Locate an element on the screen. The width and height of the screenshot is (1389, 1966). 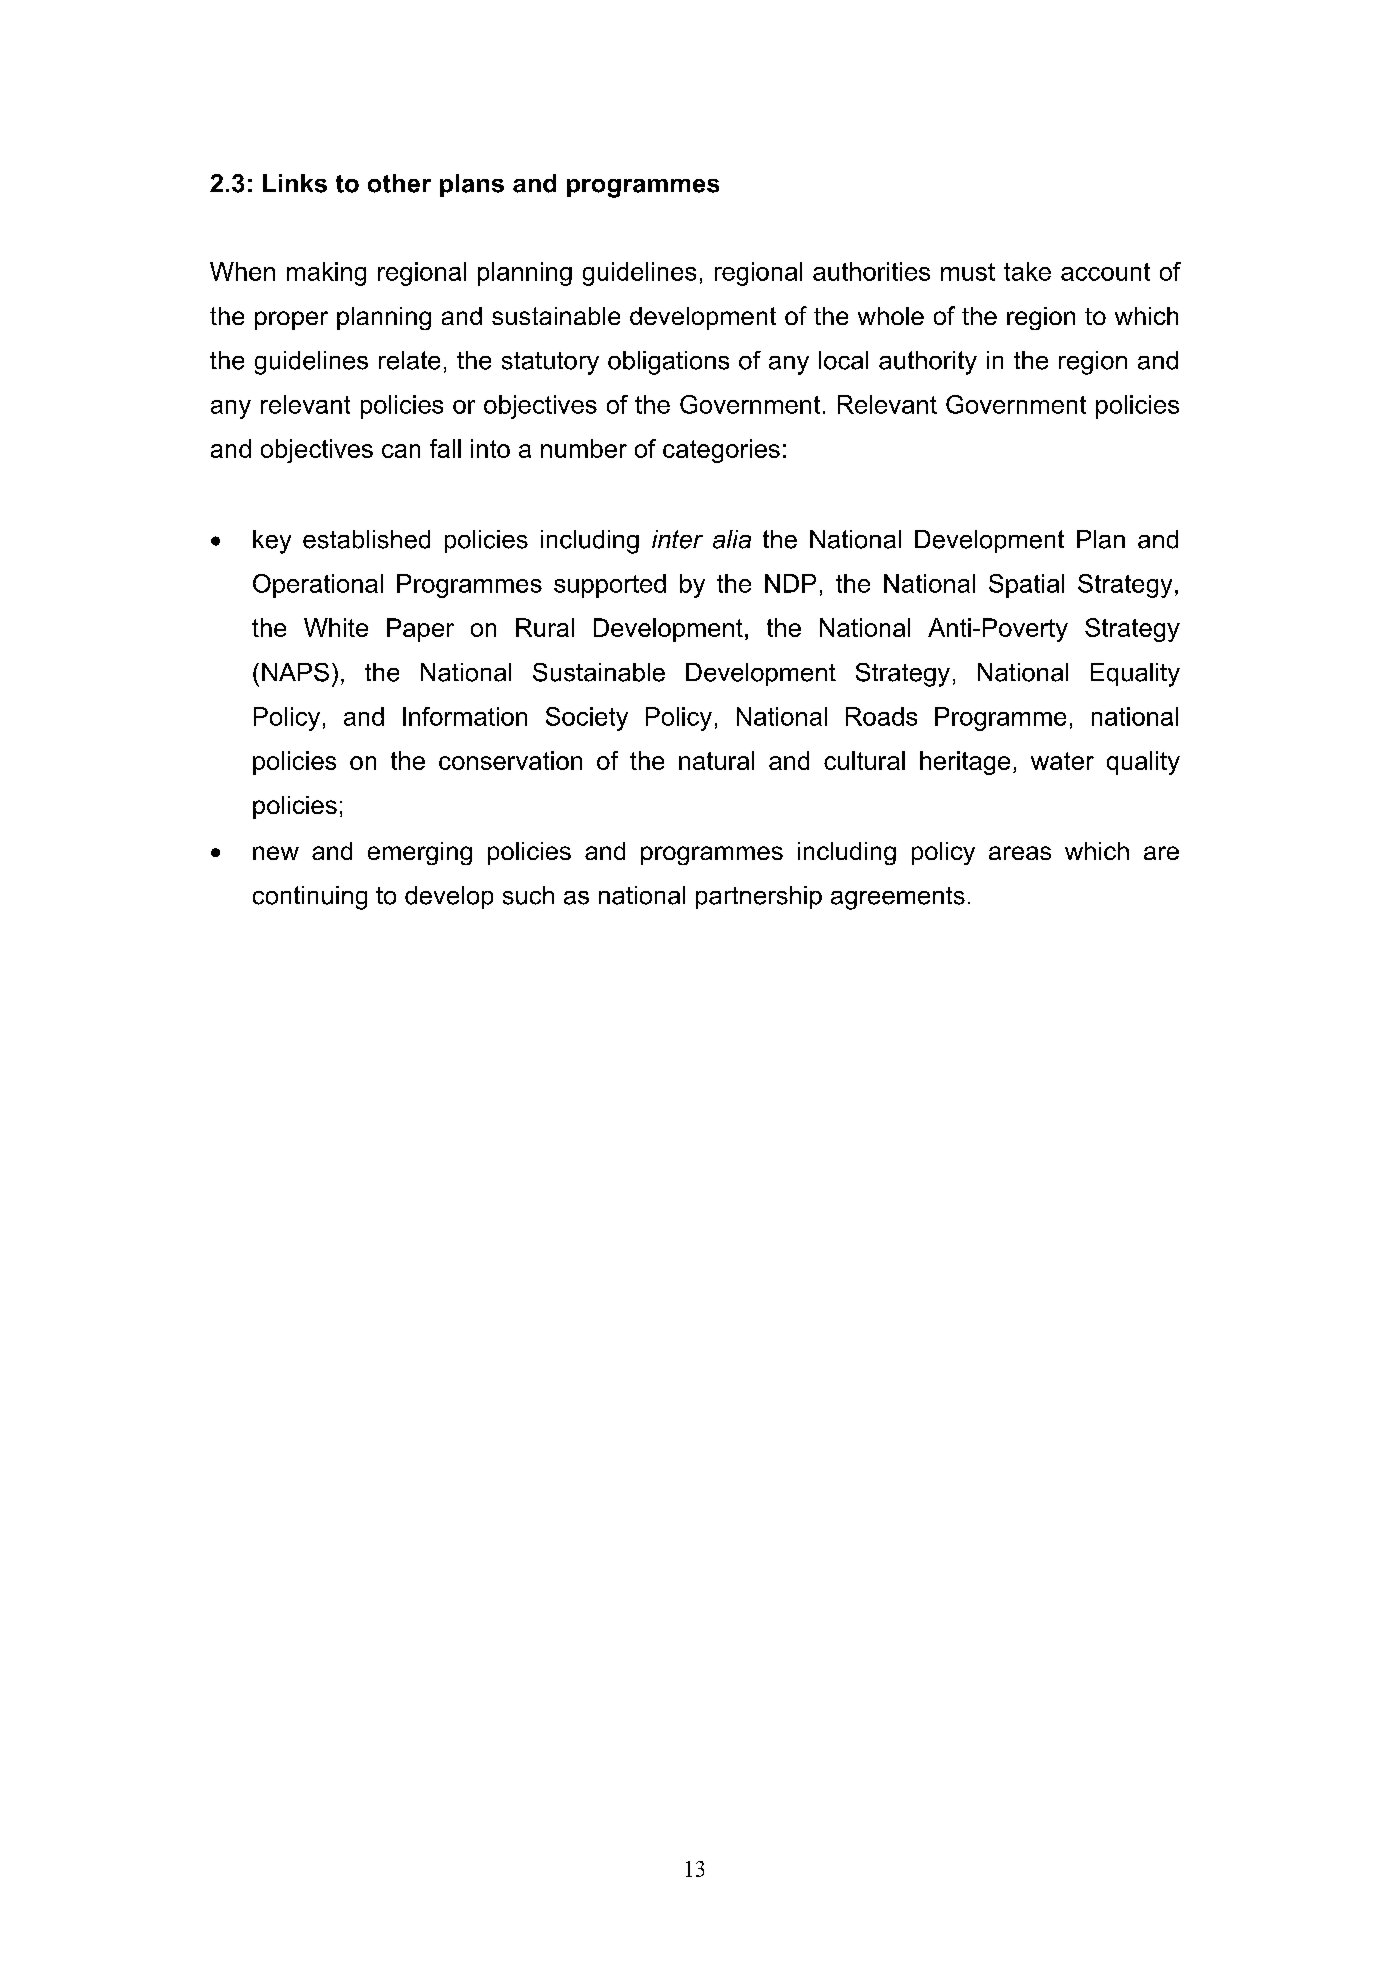
take is located at coordinates (1027, 271).
